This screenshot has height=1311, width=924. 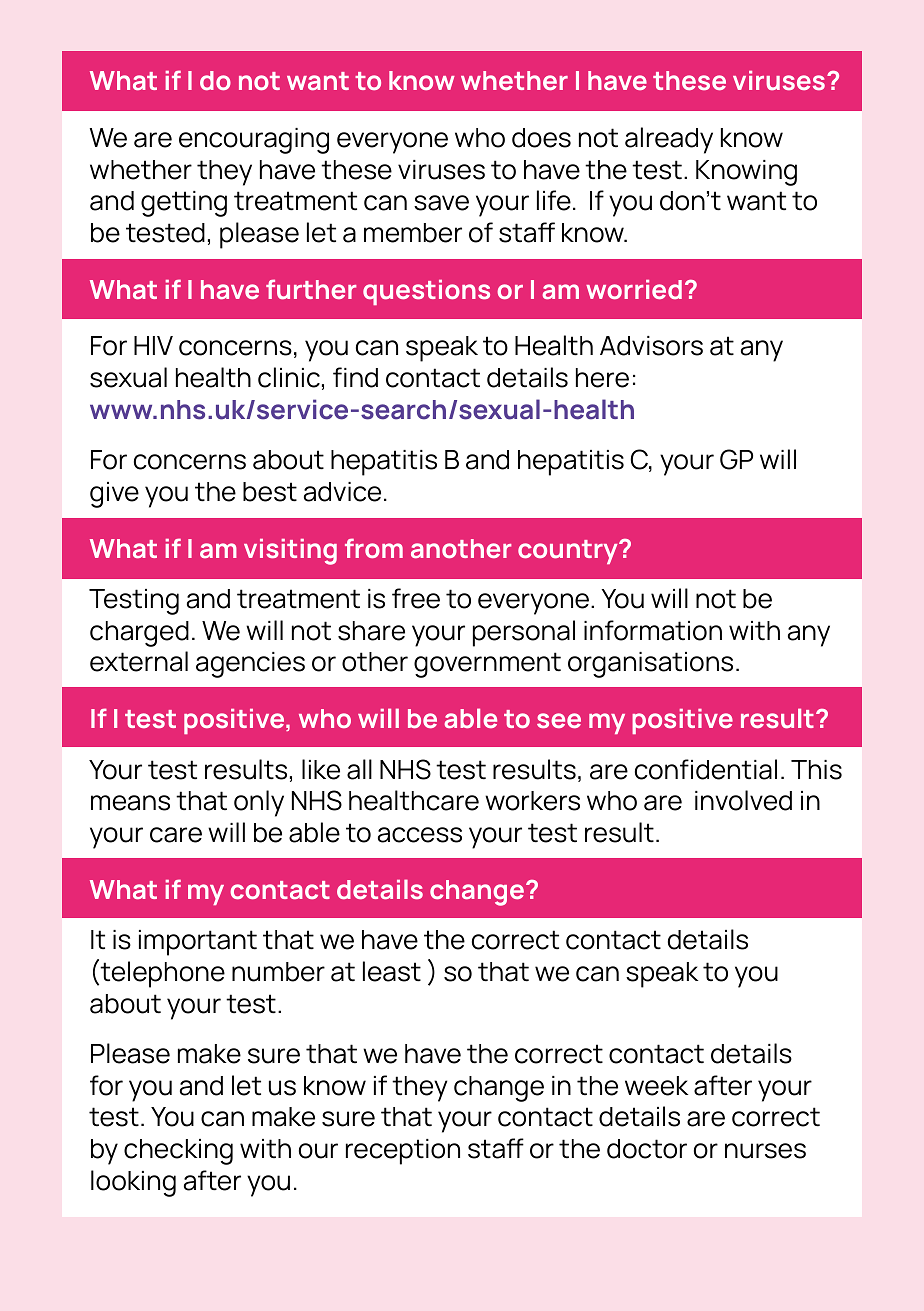 I want to click on already, so click(x=669, y=140).
